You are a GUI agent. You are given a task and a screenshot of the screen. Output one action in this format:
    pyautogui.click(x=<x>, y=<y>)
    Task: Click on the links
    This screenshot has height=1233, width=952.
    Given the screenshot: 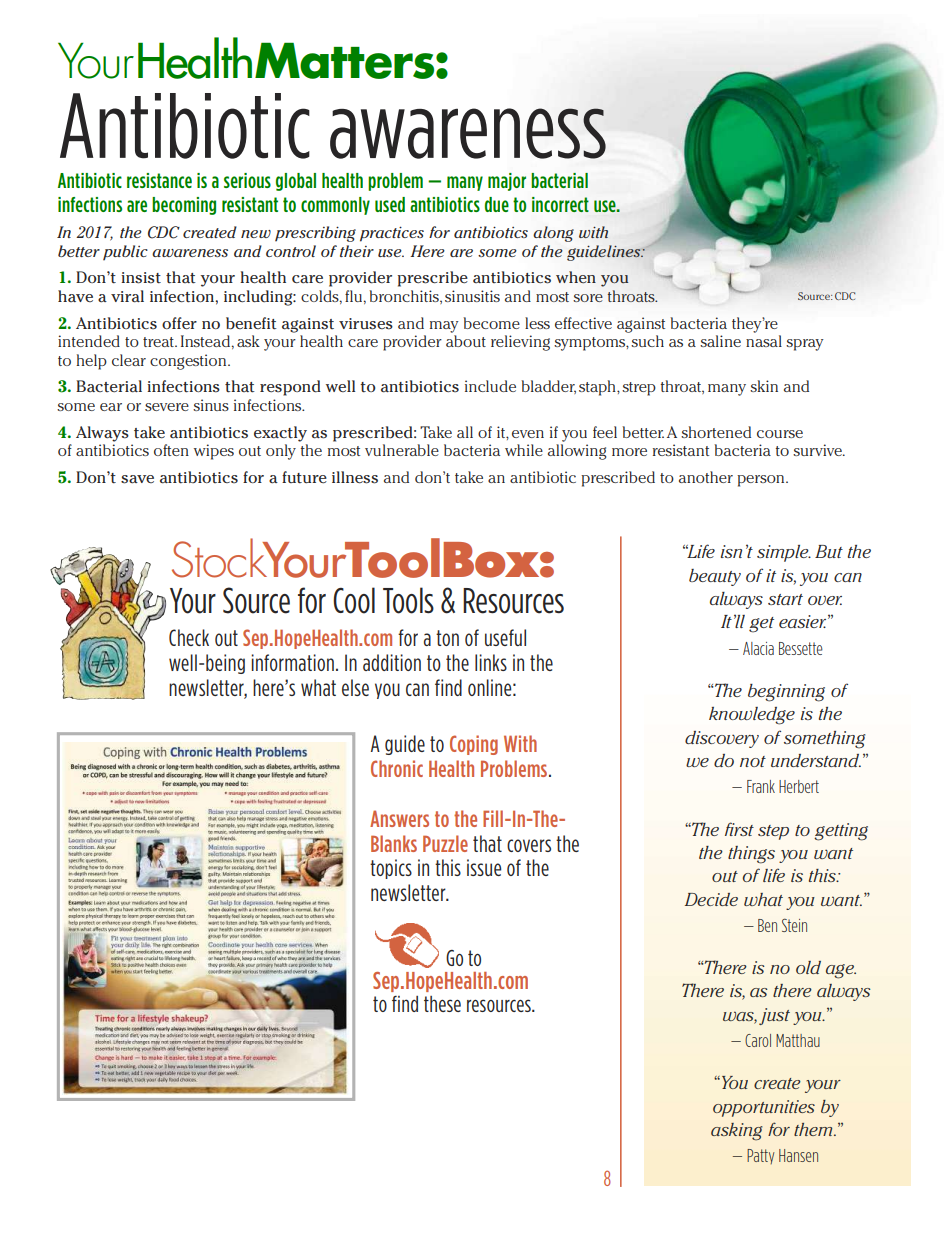 What is the action you would take?
    pyautogui.click(x=491, y=662)
